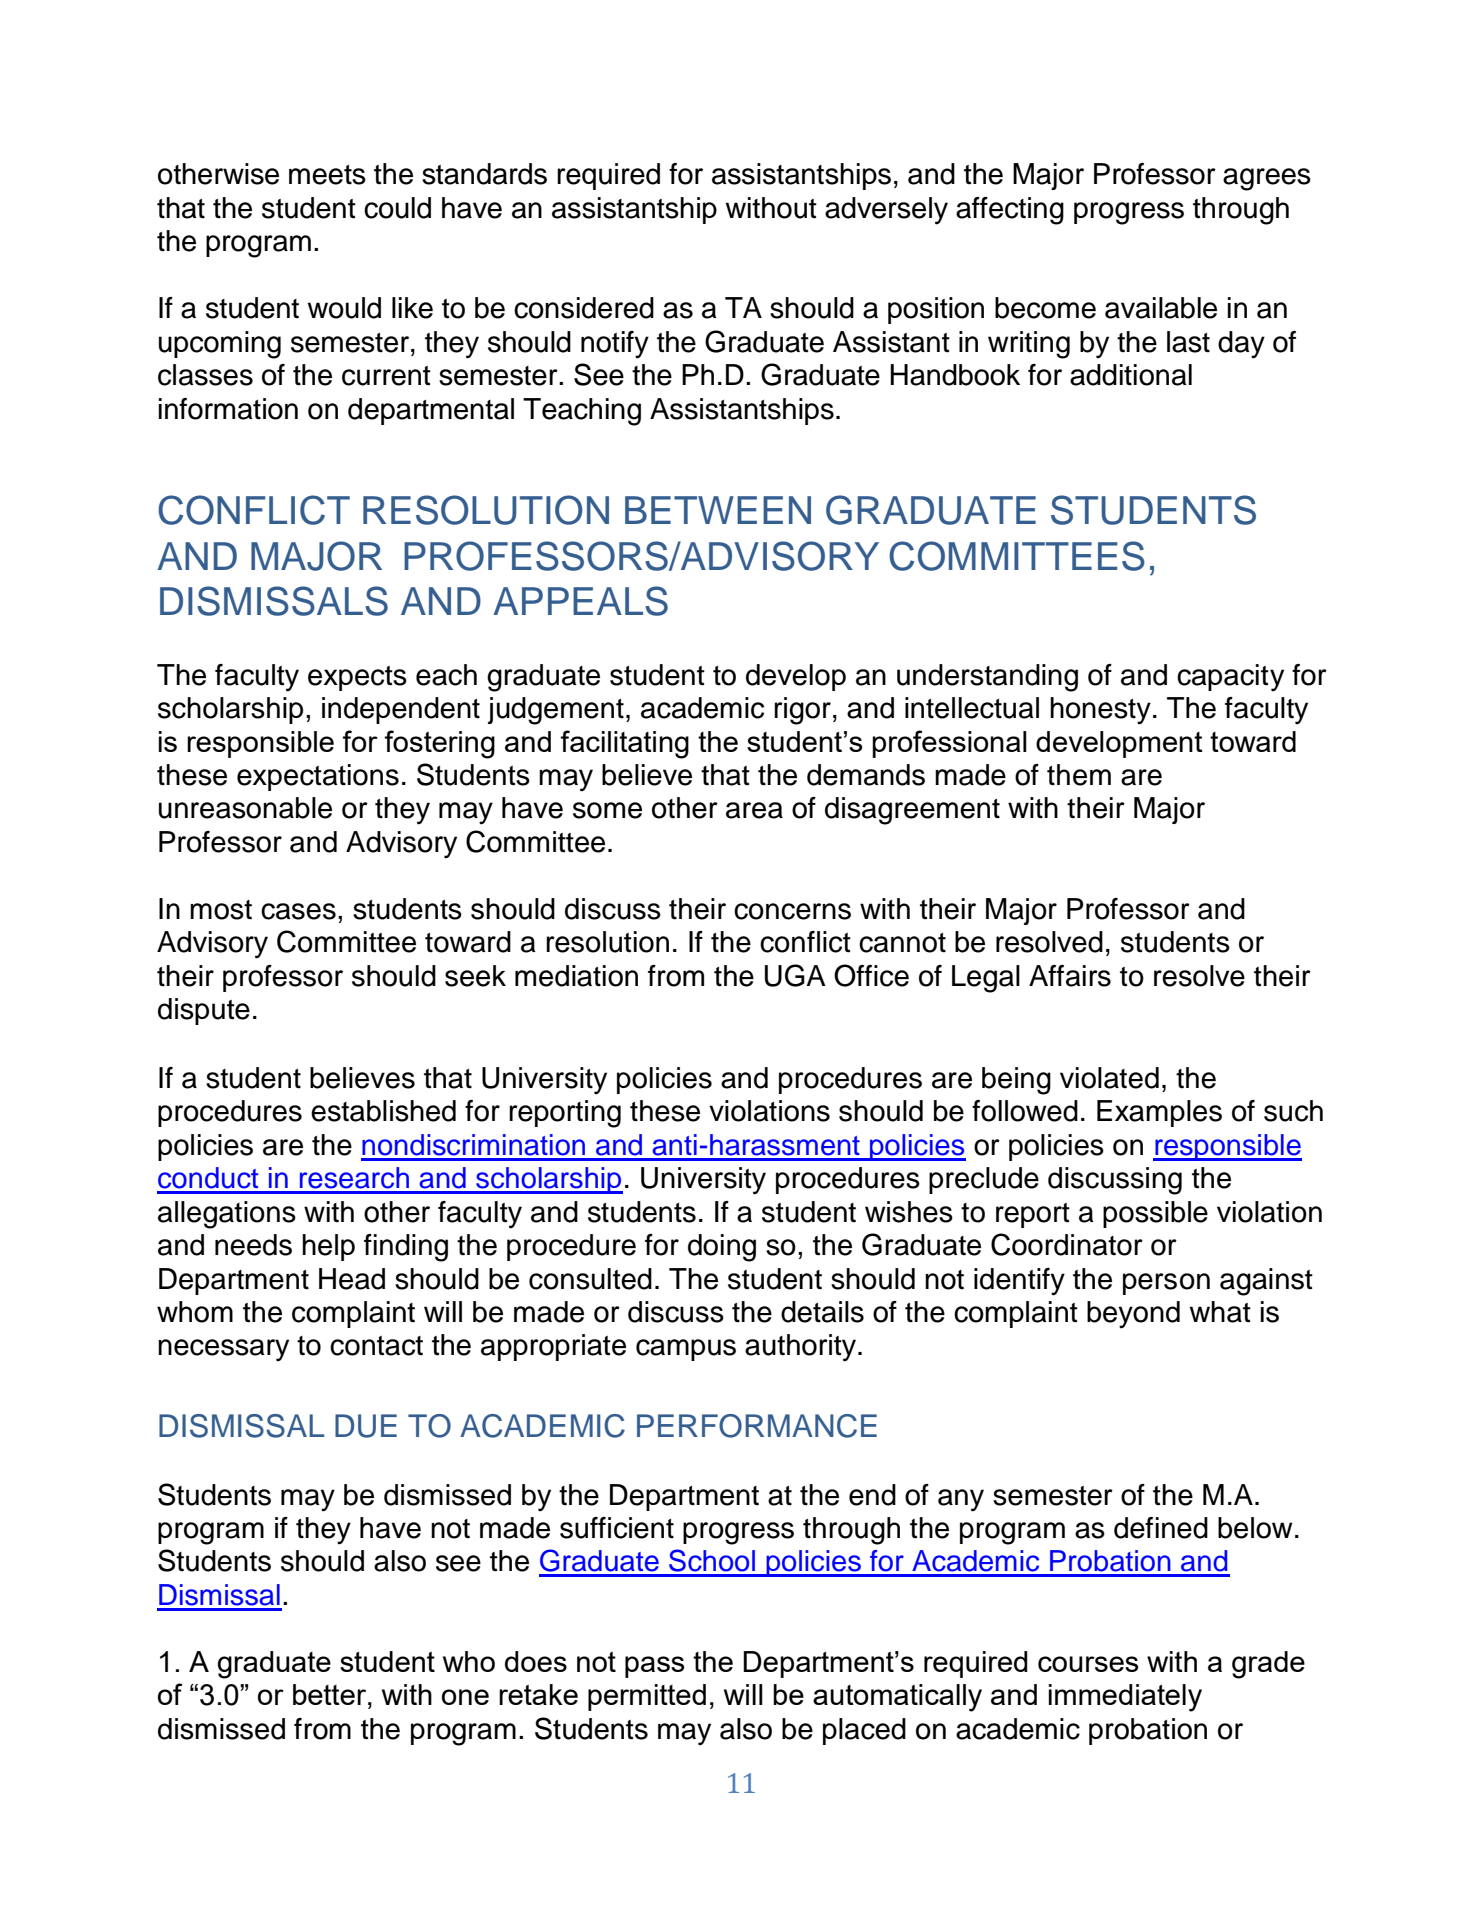 This screenshot has width=1483, height=1920. Describe the element at coordinates (328, 1247) in the screenshot. I see `help` at that location.
